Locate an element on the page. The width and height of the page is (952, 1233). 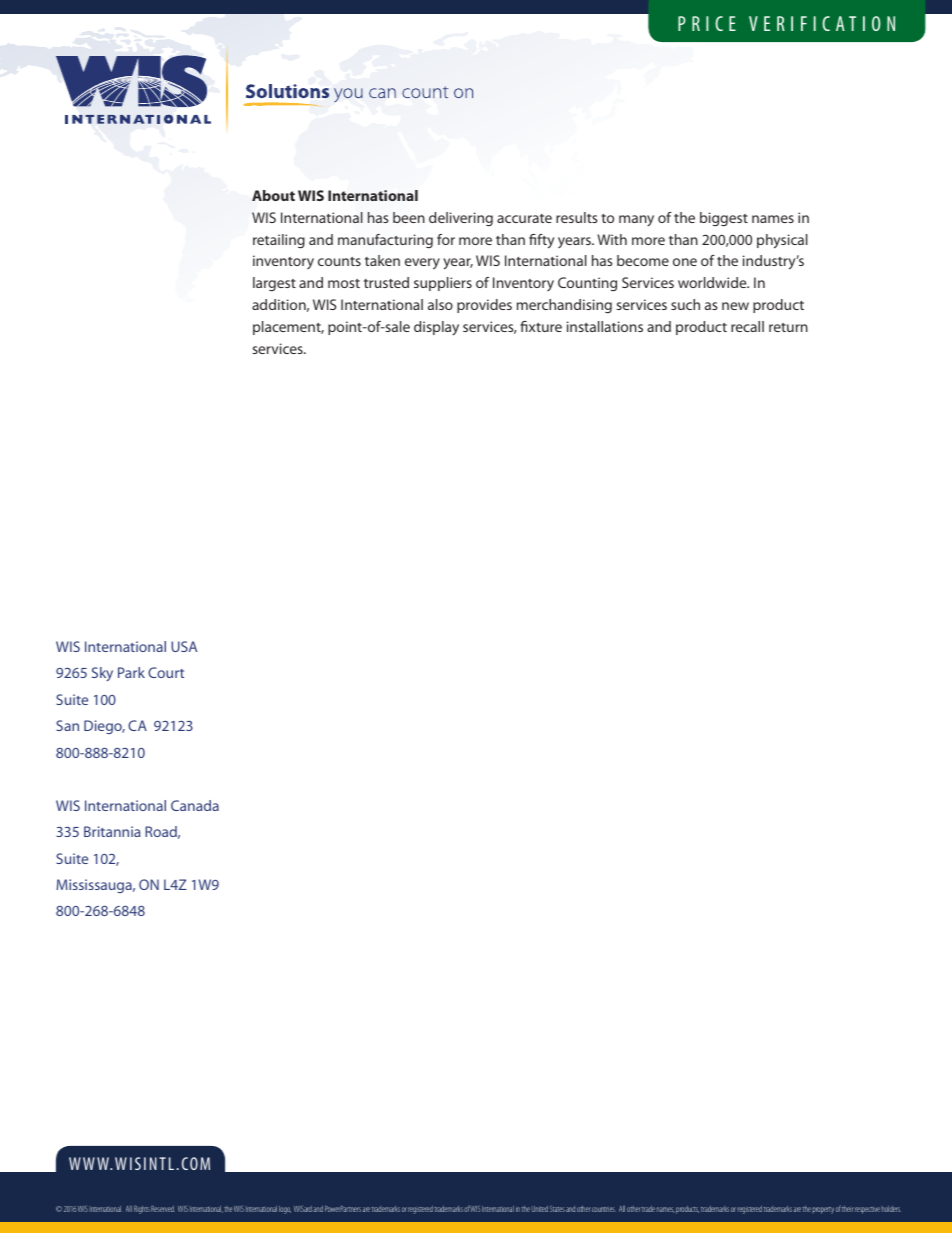
their is located at coordinates (847, 1209).
